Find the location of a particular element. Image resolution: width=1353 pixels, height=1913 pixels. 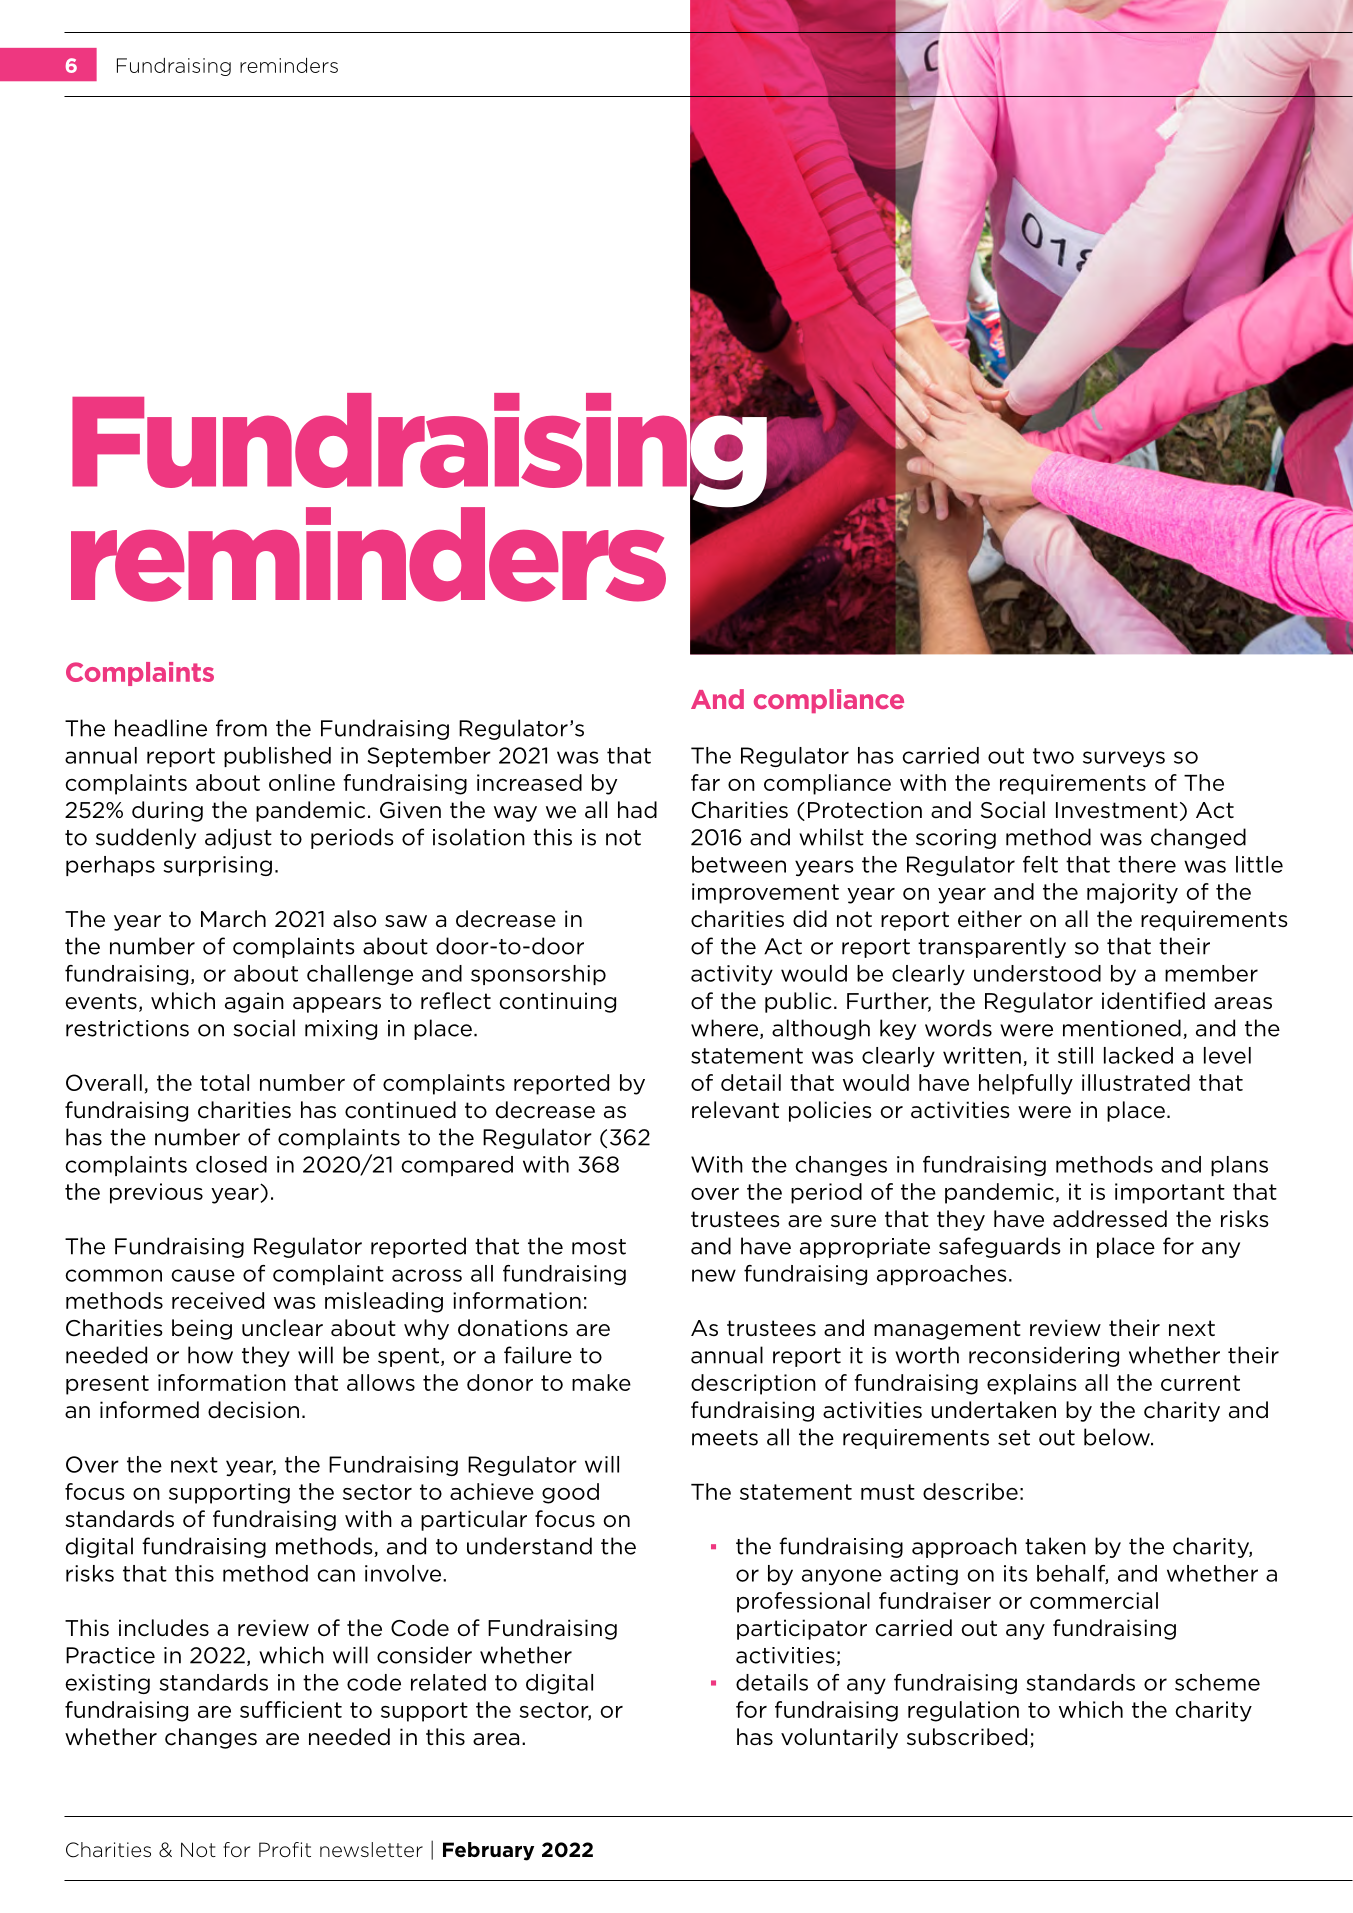

far is located at coordinates (705, 782).
